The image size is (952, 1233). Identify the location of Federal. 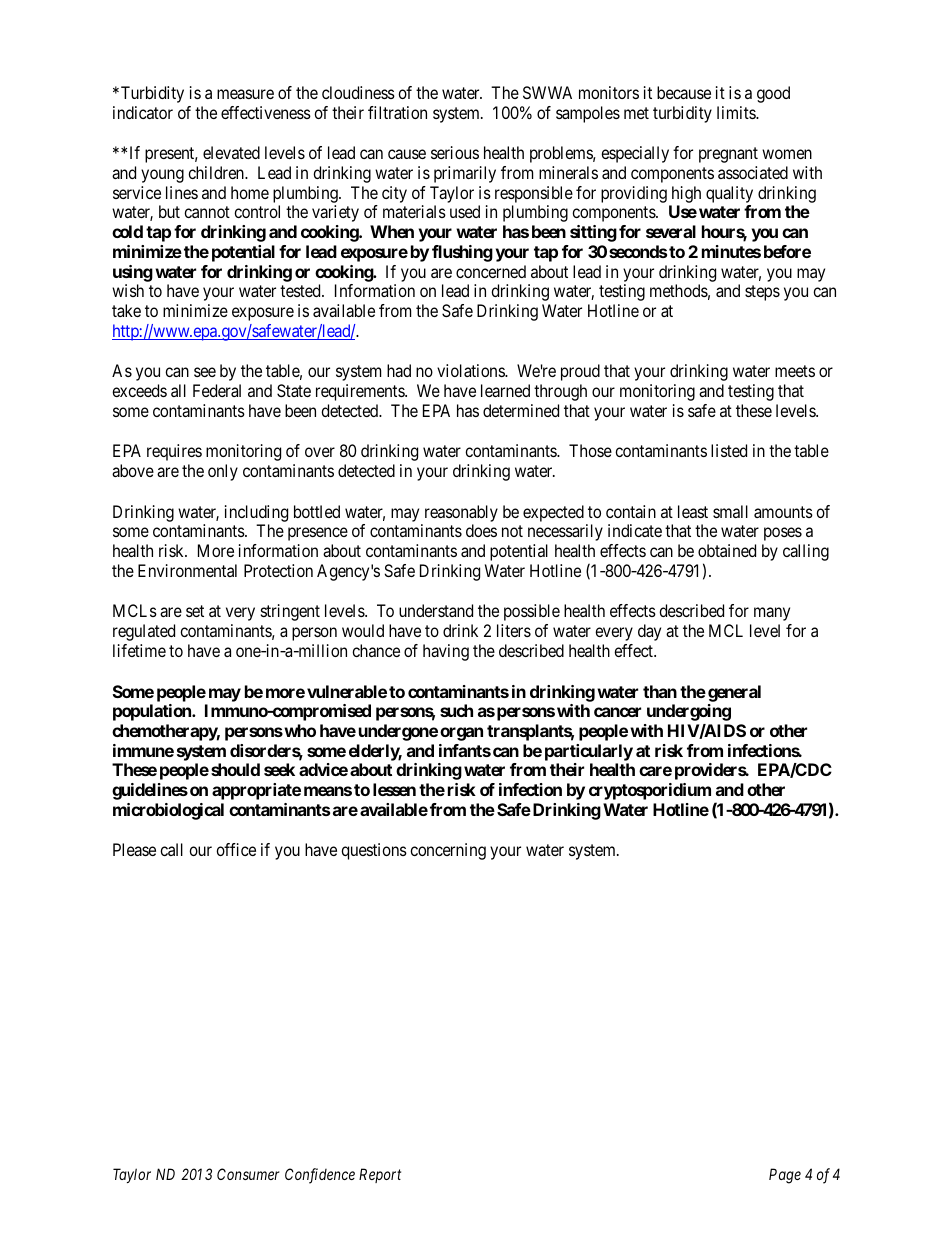
(217, 390).
